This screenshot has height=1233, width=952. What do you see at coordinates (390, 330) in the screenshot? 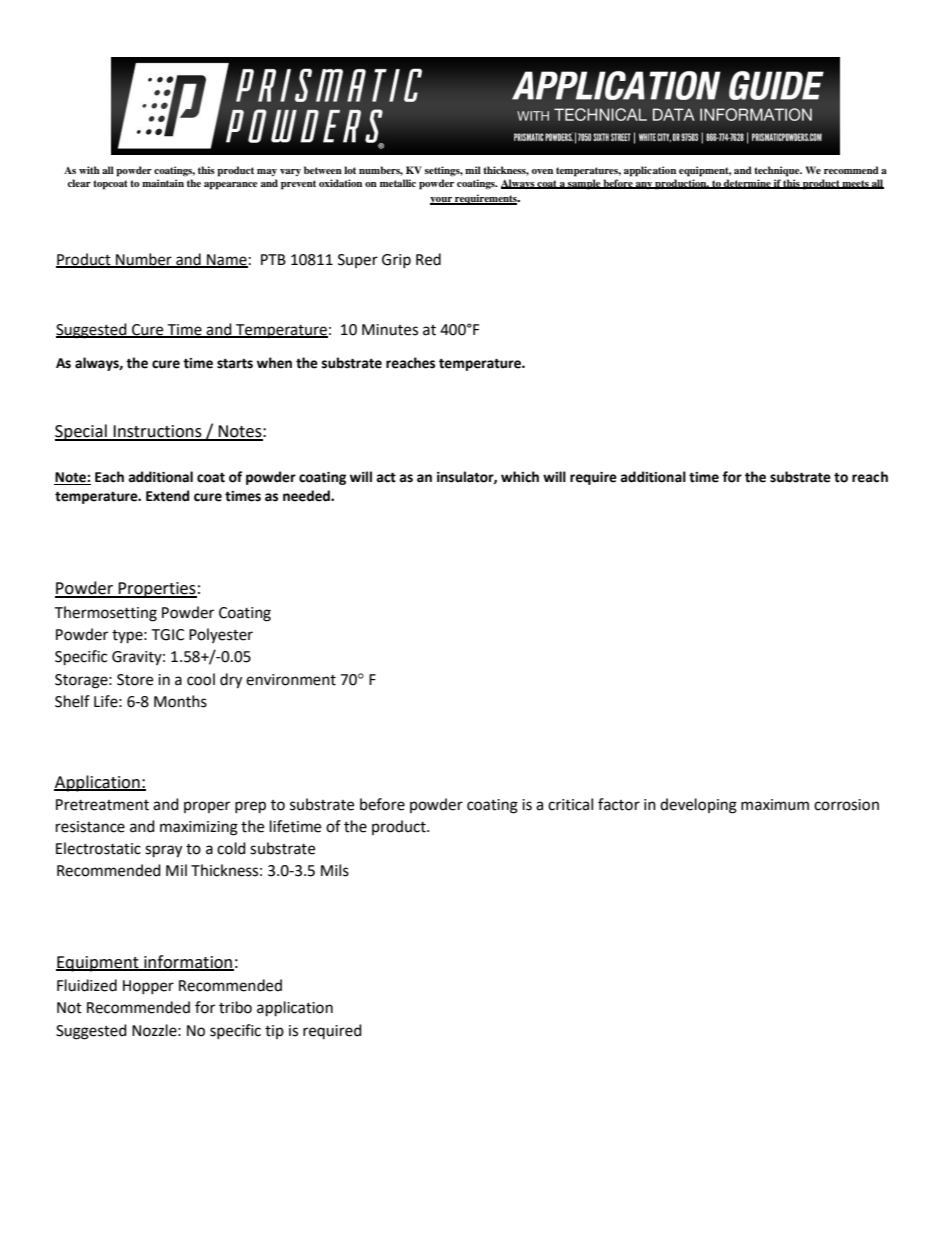
I see `Minutes` at bounding box center [390, 330].
